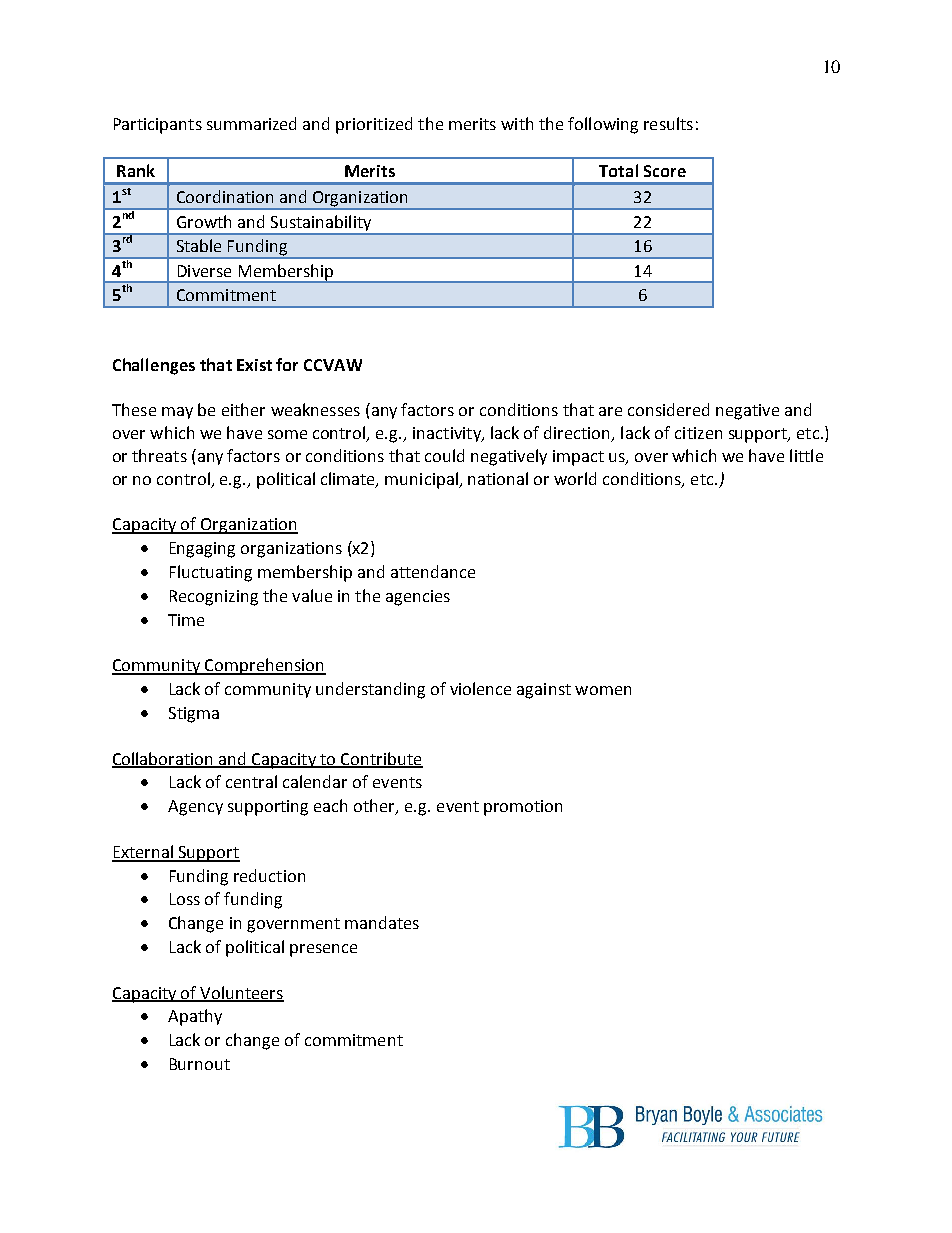 The image size is (952, 1233). Describe the element at coordinates (251, 123) in the screenshot. I see `summarized` at that location.
